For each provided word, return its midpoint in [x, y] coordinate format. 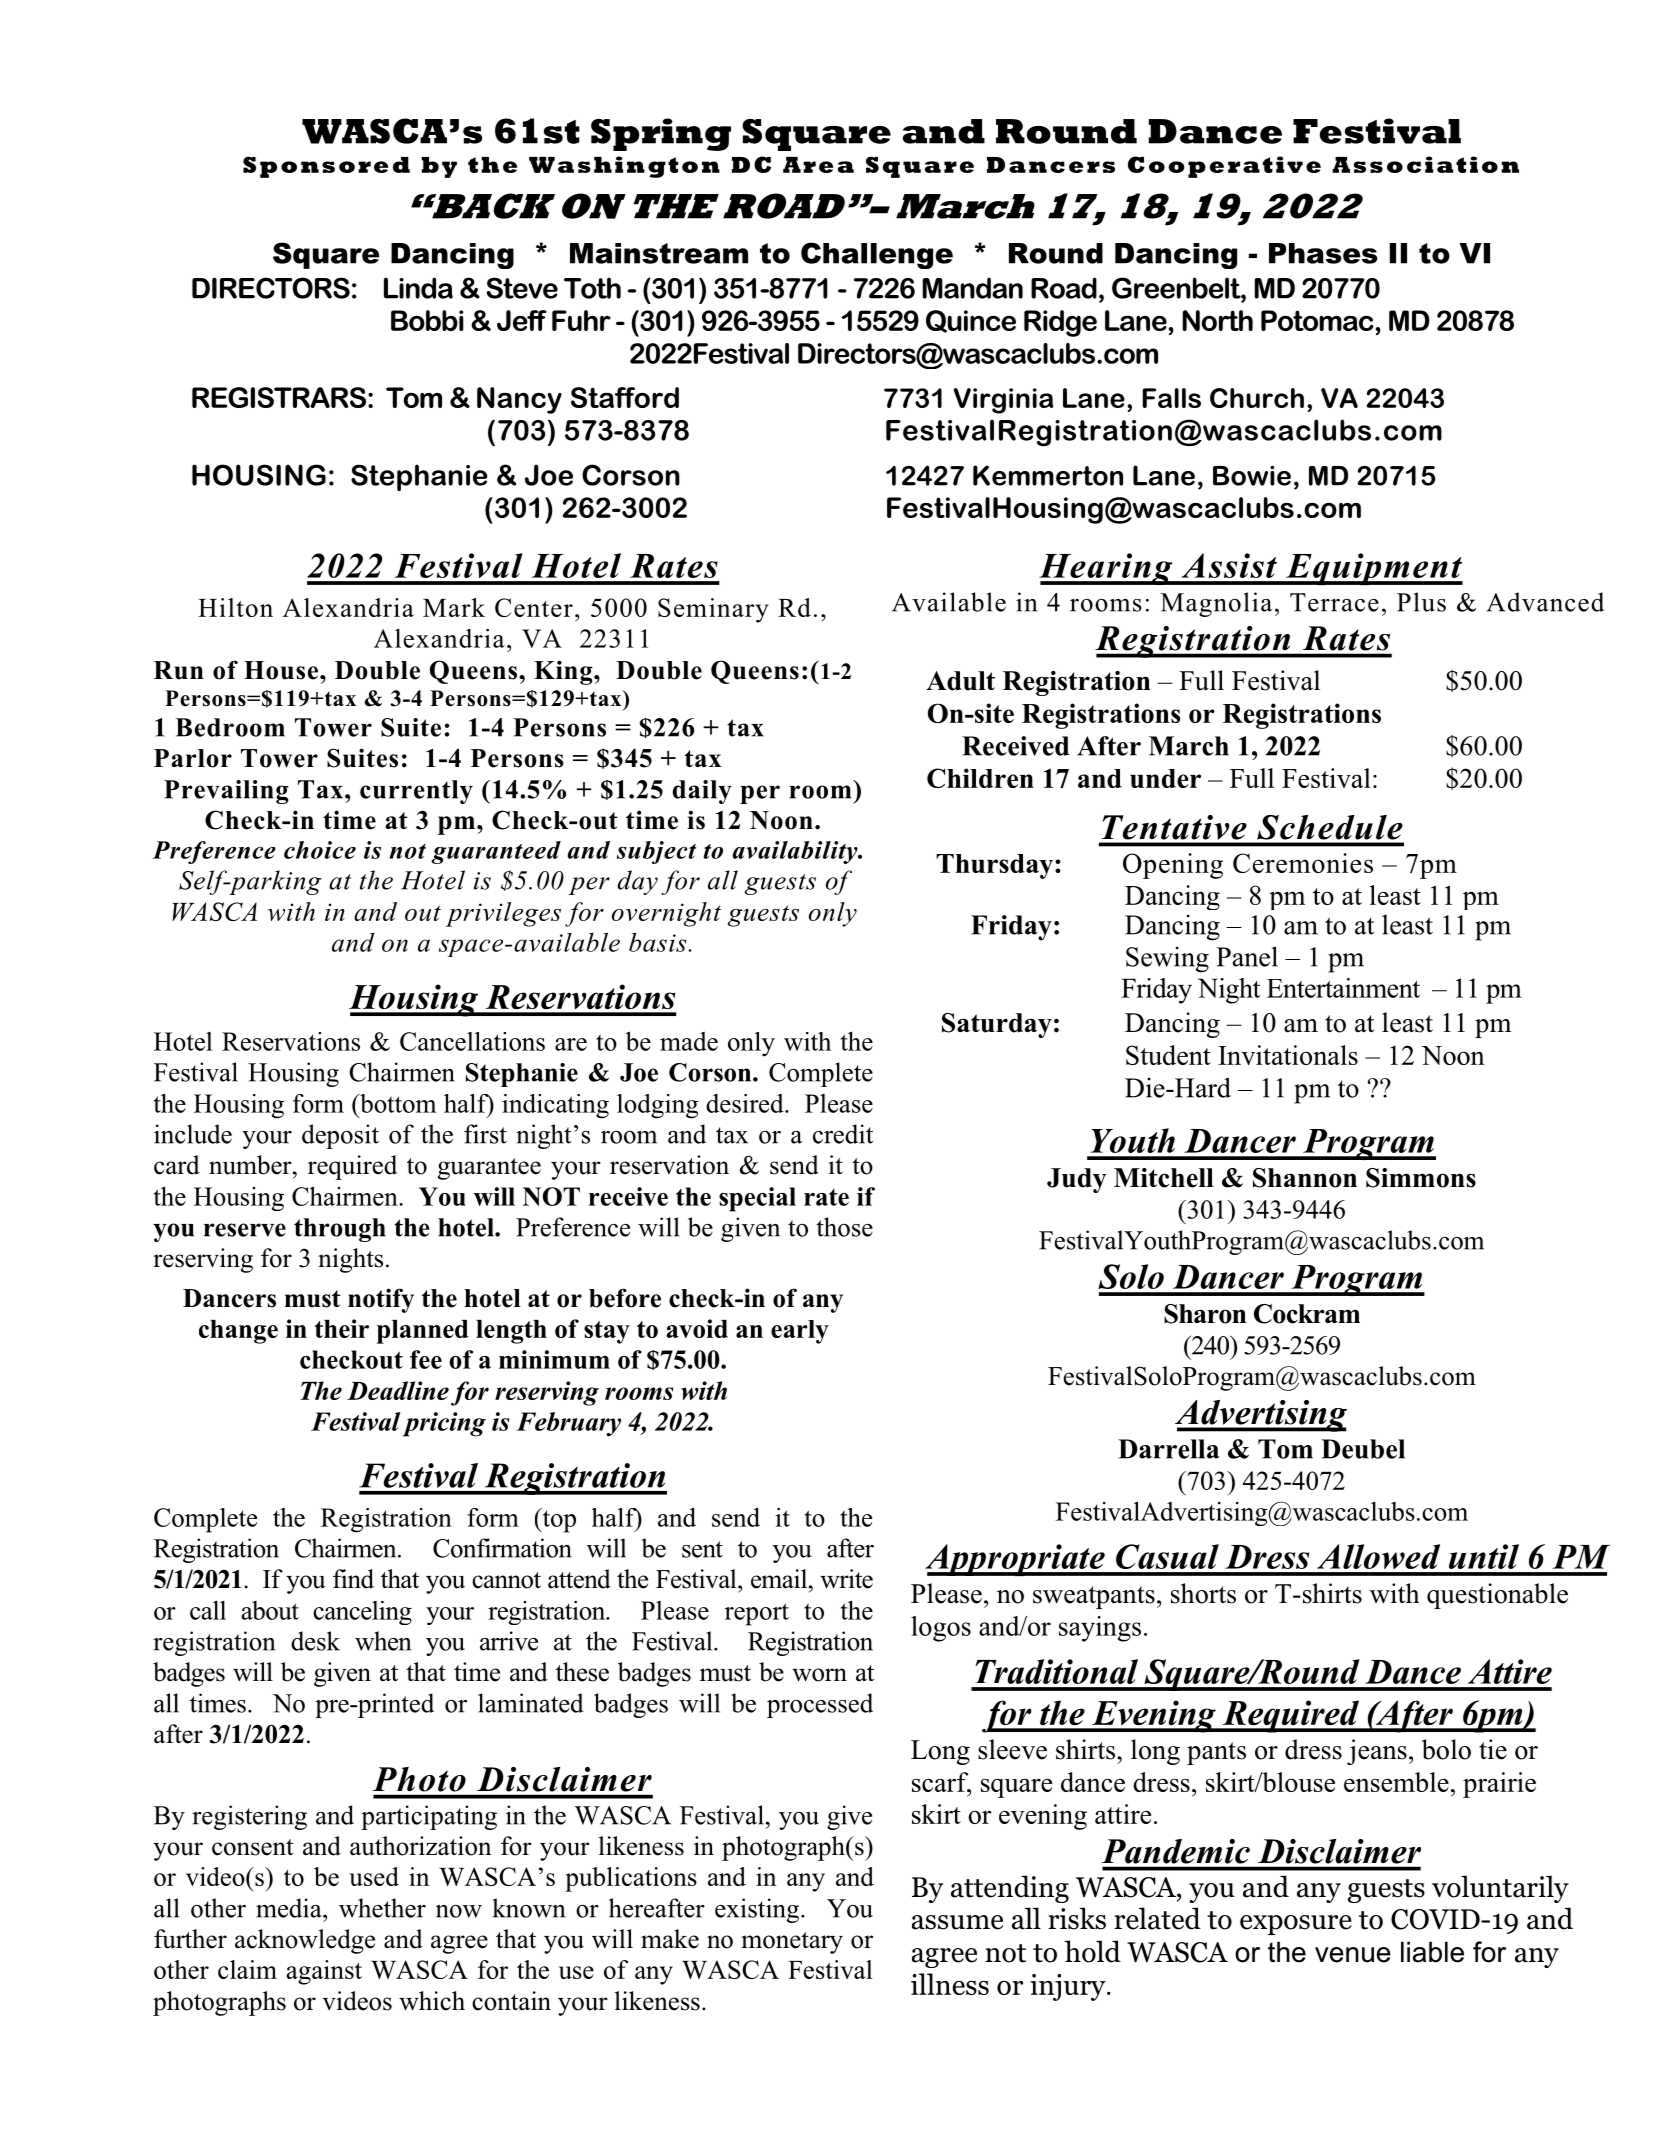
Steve [522, 288]
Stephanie [419, 477]
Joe [549, 475]
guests [1386, 1891]
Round [1066, 131]
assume [957, 1922]
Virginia [1003, 401]
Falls [1171, 398]
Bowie [1252, 476]
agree [944, 1958]
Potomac [1317, 320]
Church [1257, 398]
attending [1010, 1889]
